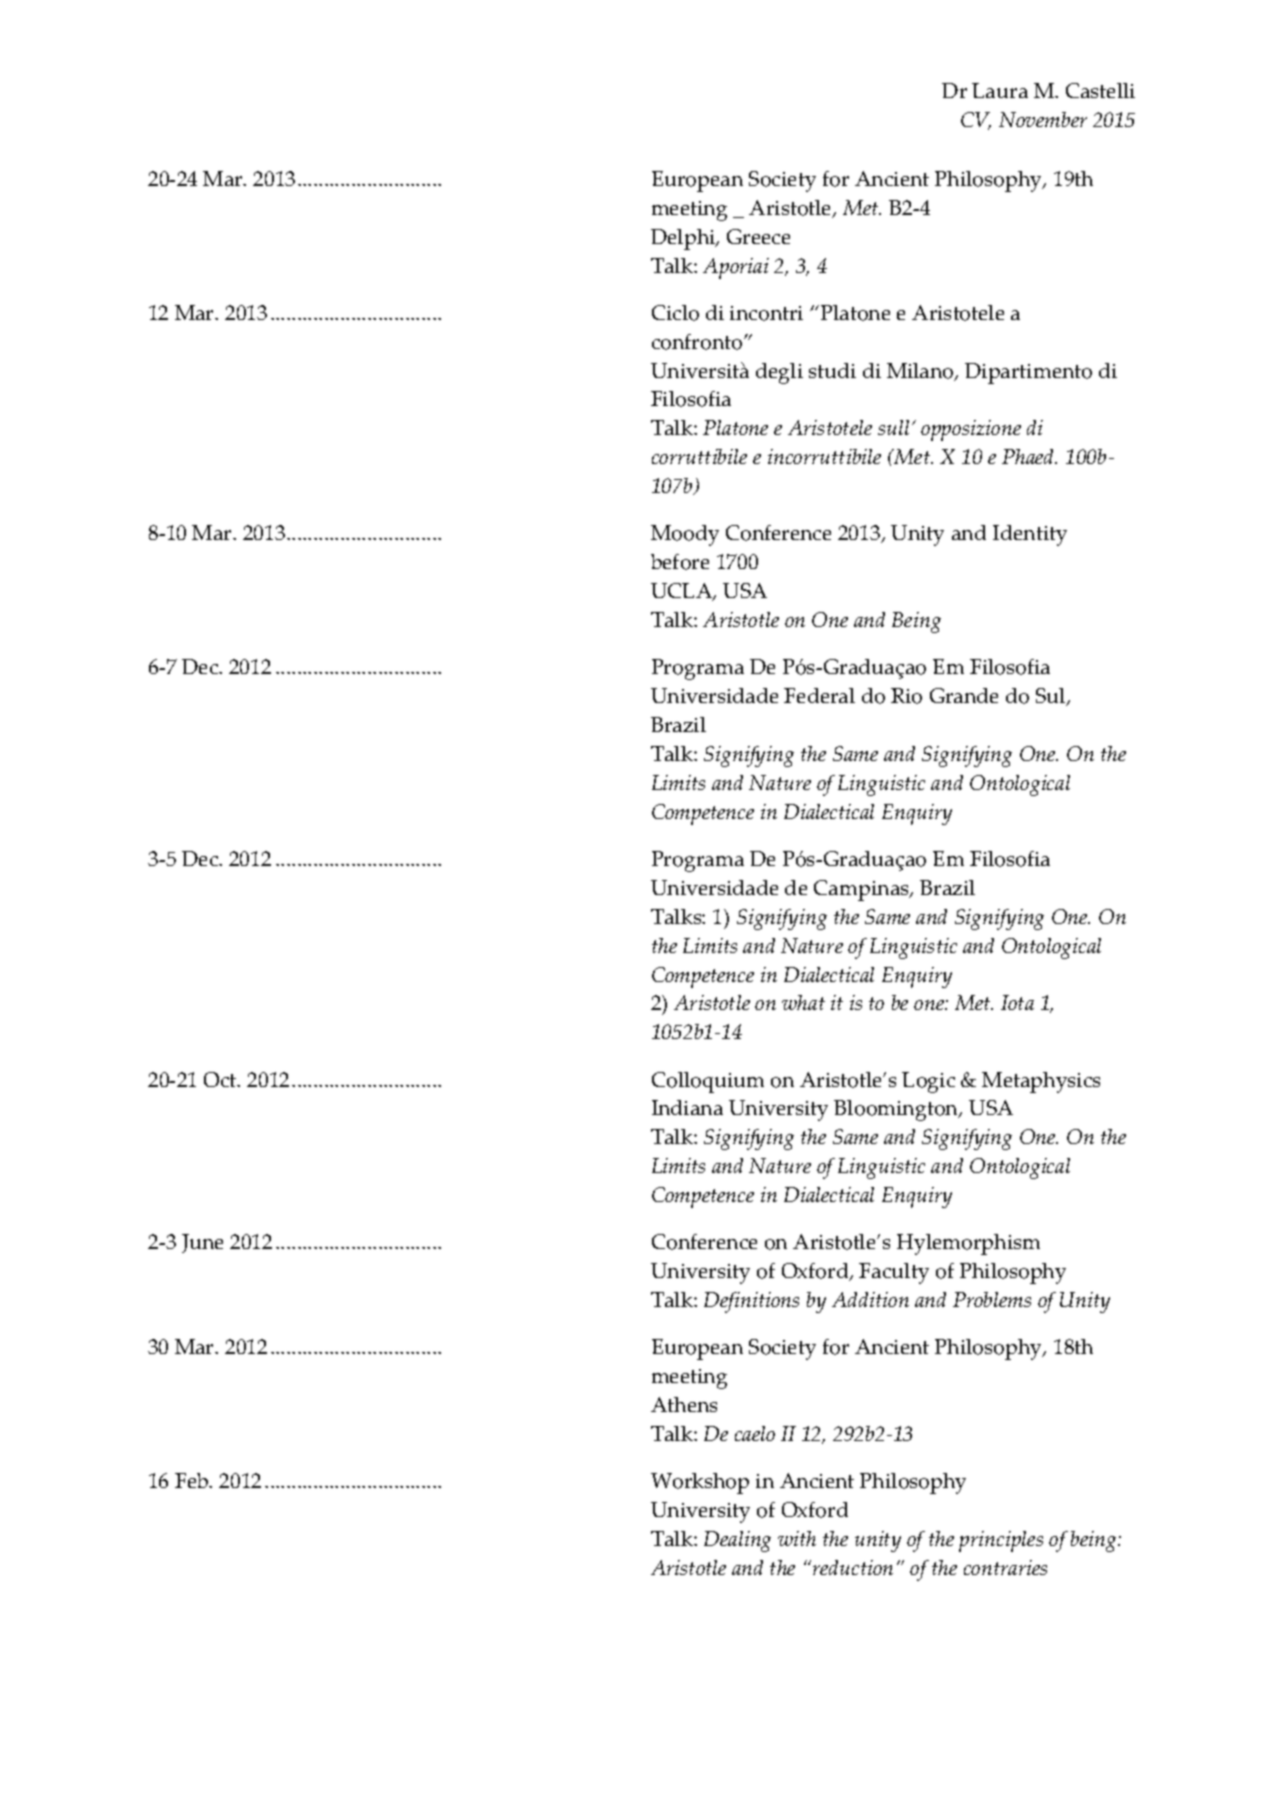 This image has width=1276, height=1804. What do you see at coordinates (862, 890) in the image?
I see `Campinas` at bounding box center [862, 890].
